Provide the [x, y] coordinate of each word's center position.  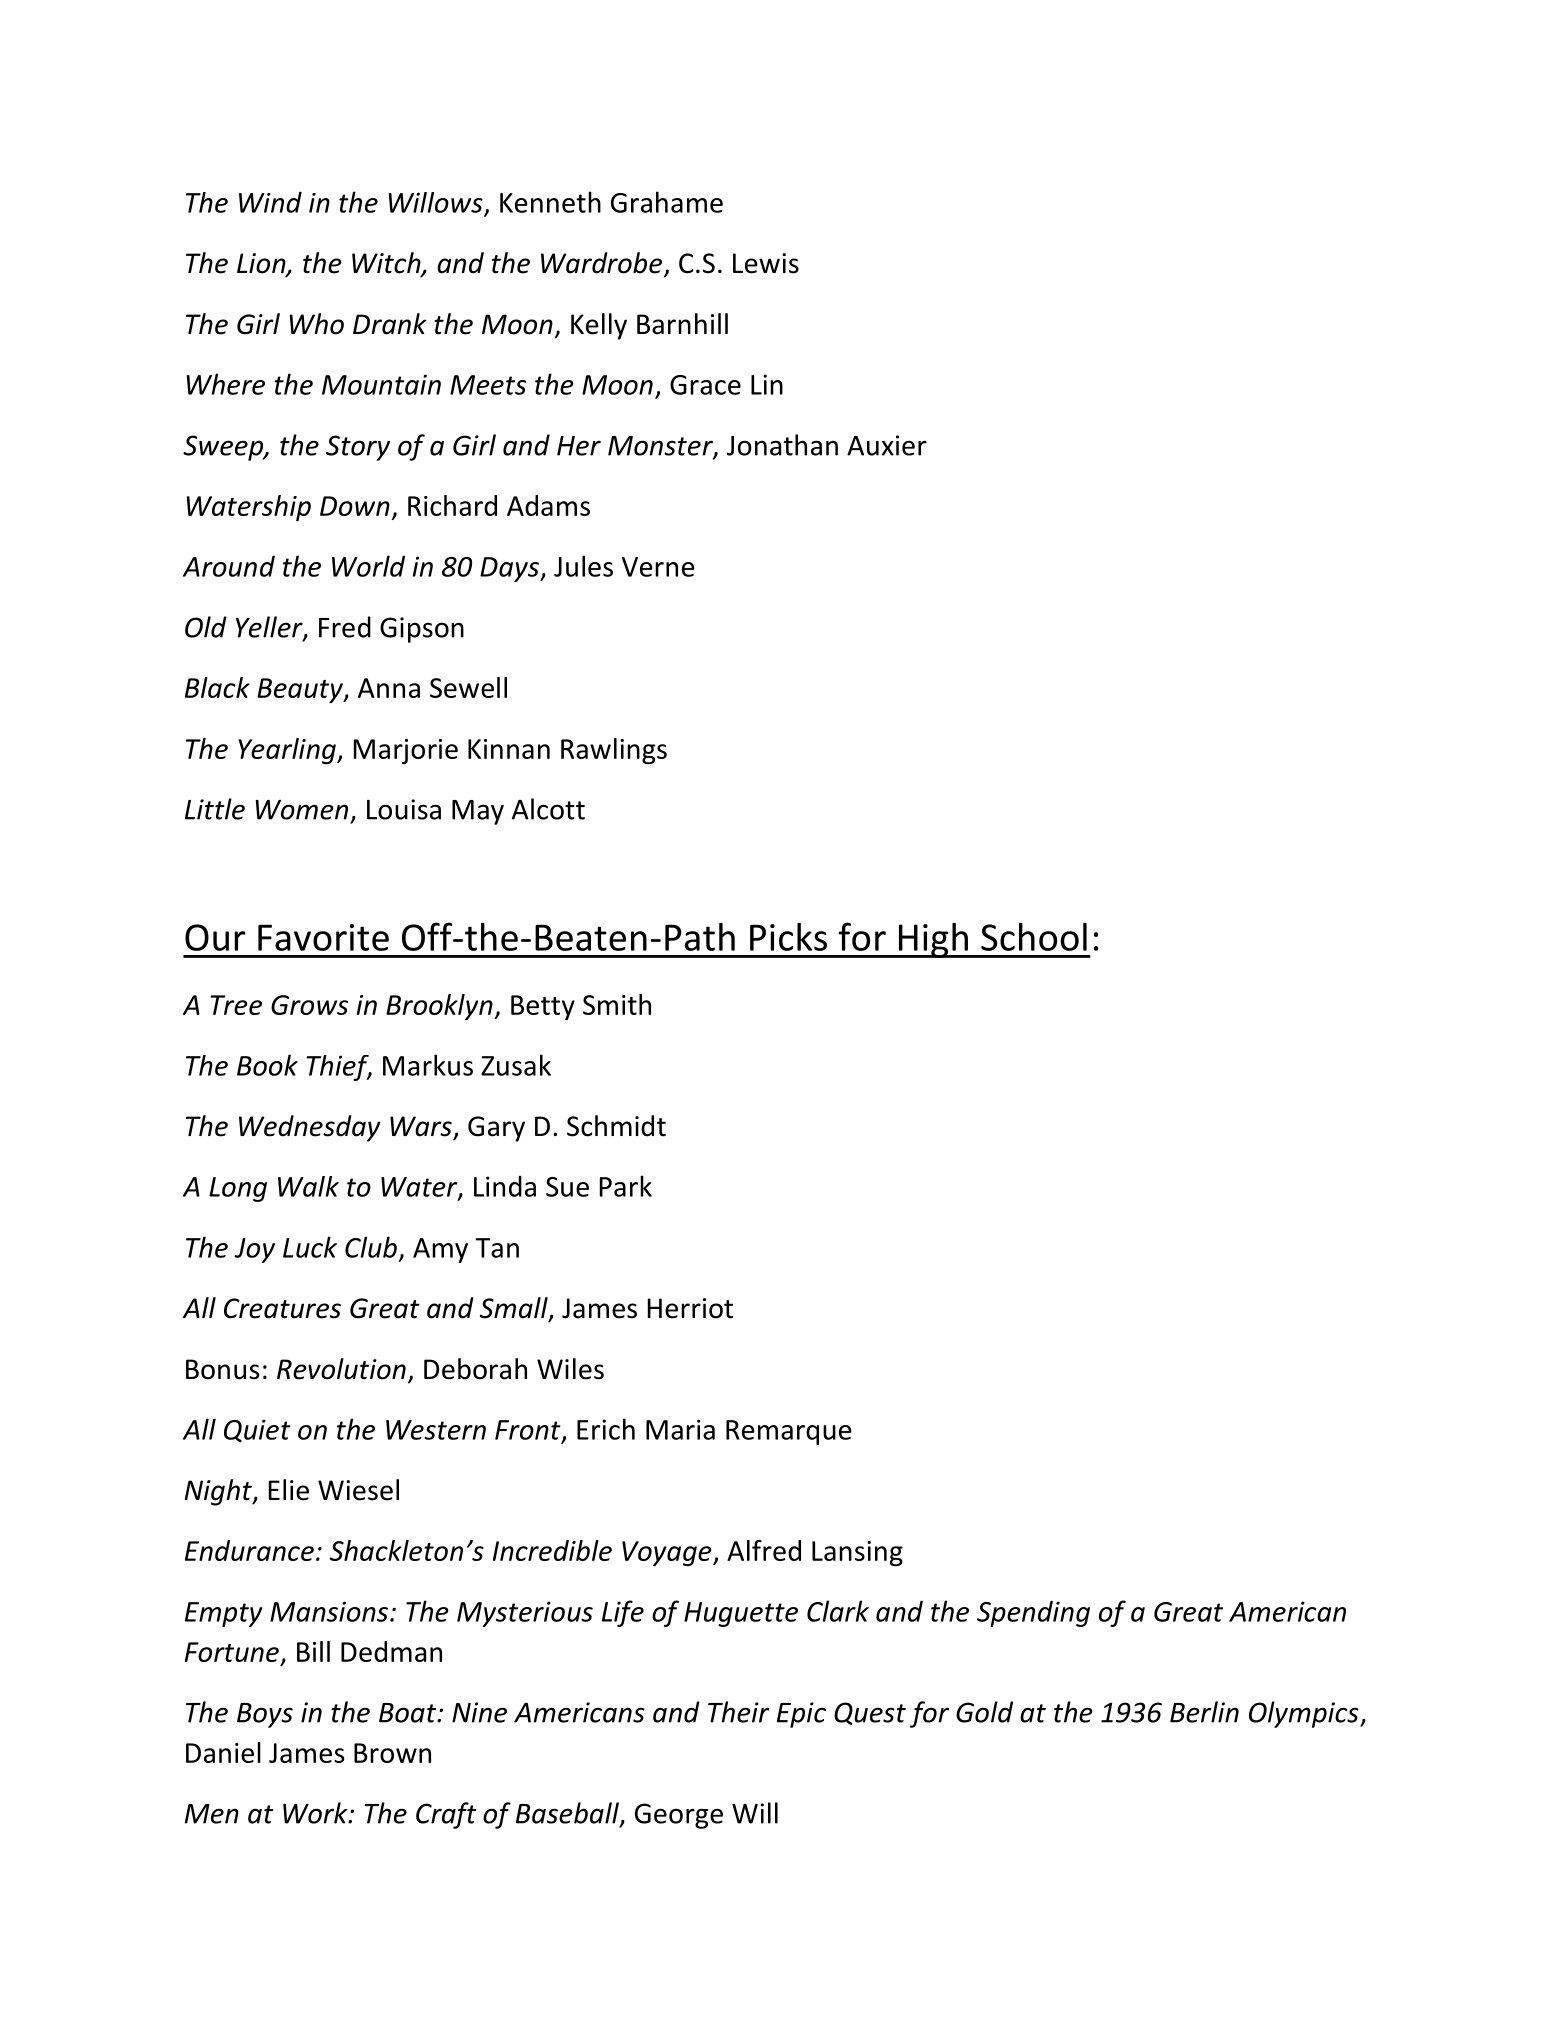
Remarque [789, 1432]
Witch [387, 264]
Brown [392, 1753]
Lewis [766, 263]
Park [626, 1186]
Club [371, 1247]
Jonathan [782, 445]
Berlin [1204, 1712]
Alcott [548, 809]
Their [738, 1712]
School [1034, 937]
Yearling [288, 751]
